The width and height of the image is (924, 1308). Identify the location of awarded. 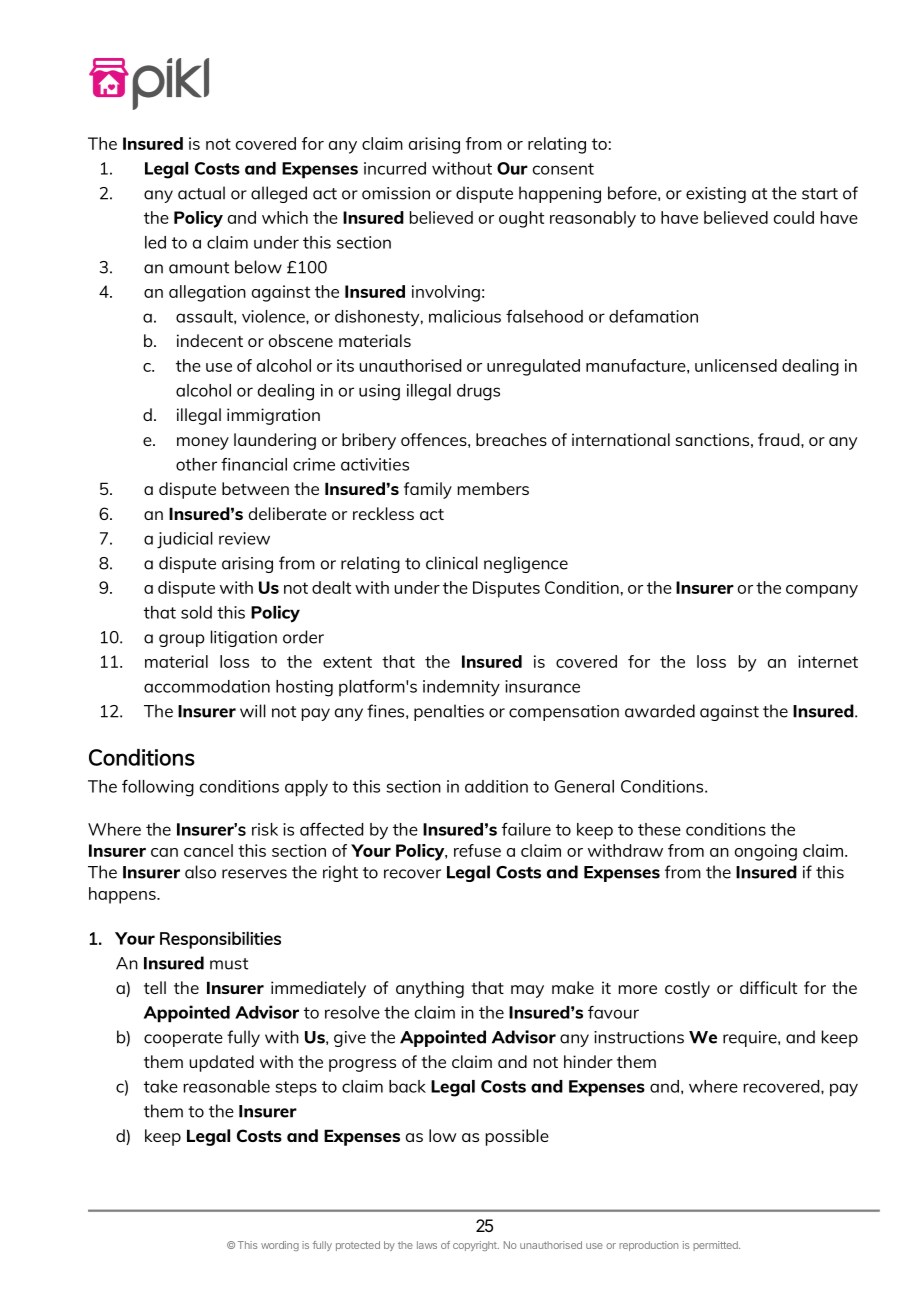
(660, 711).
